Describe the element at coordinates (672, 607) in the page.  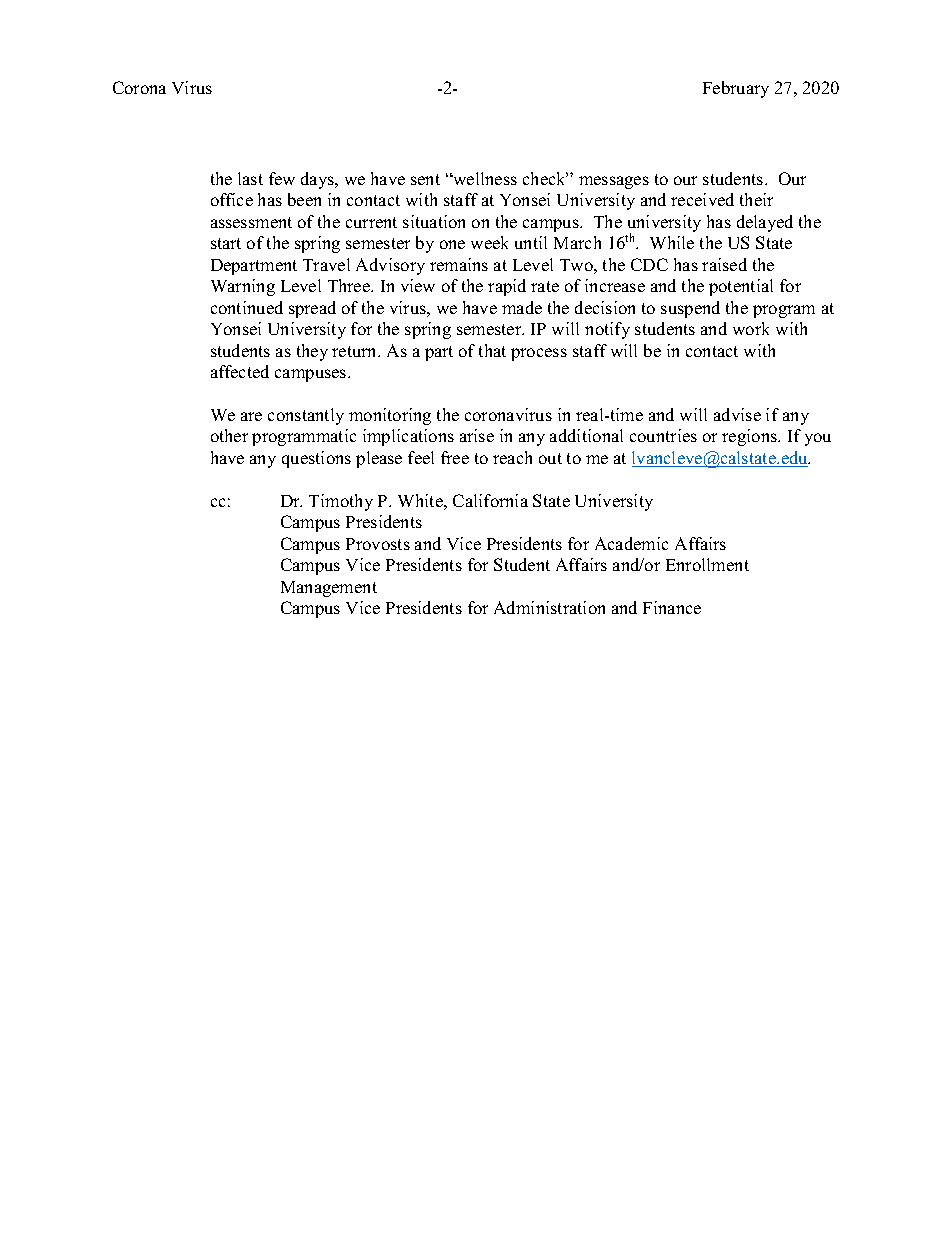
I see `Finance` at that location.
